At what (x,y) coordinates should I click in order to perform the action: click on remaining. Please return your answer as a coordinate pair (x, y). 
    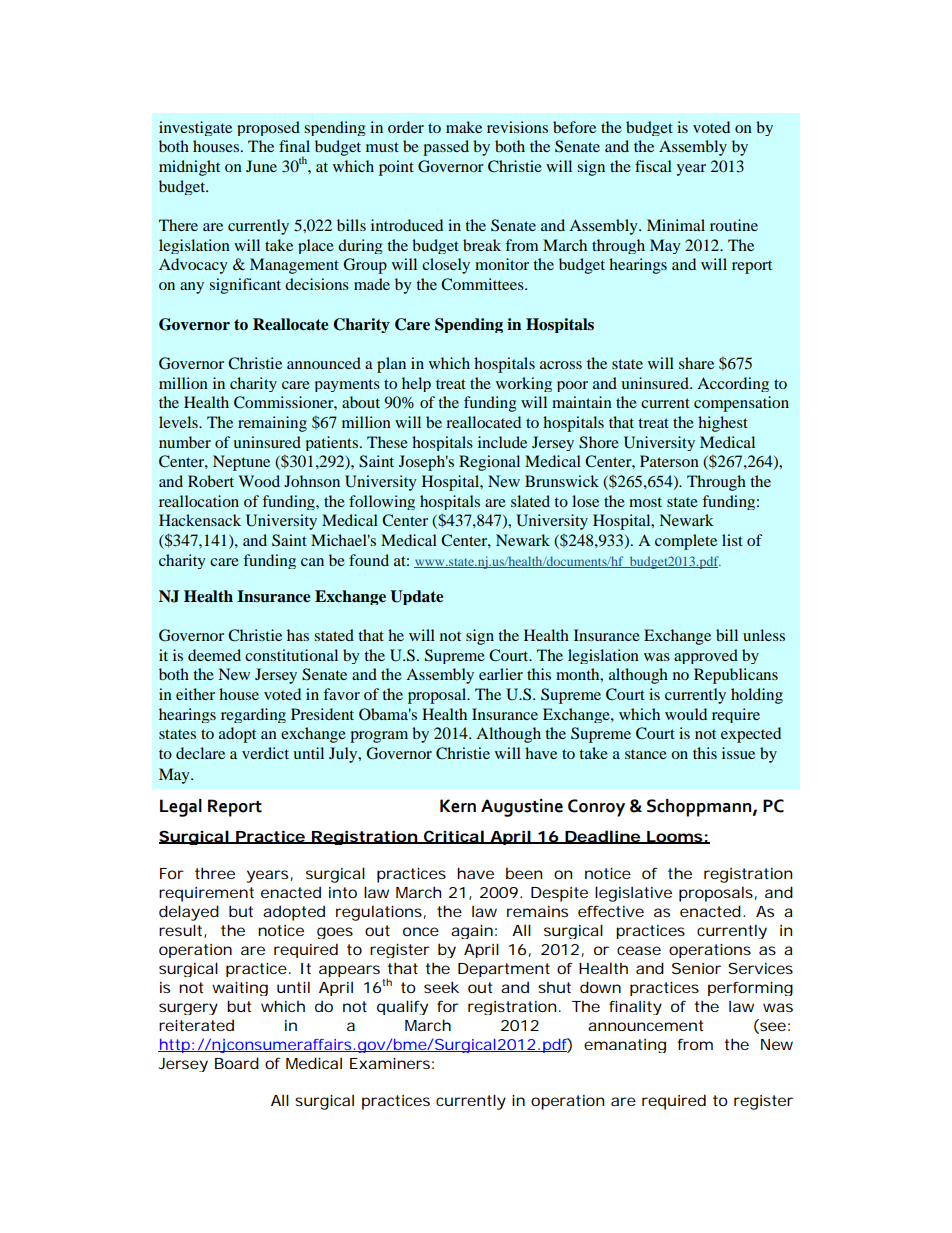
    Looking at the image, I should click on (272, 424).
